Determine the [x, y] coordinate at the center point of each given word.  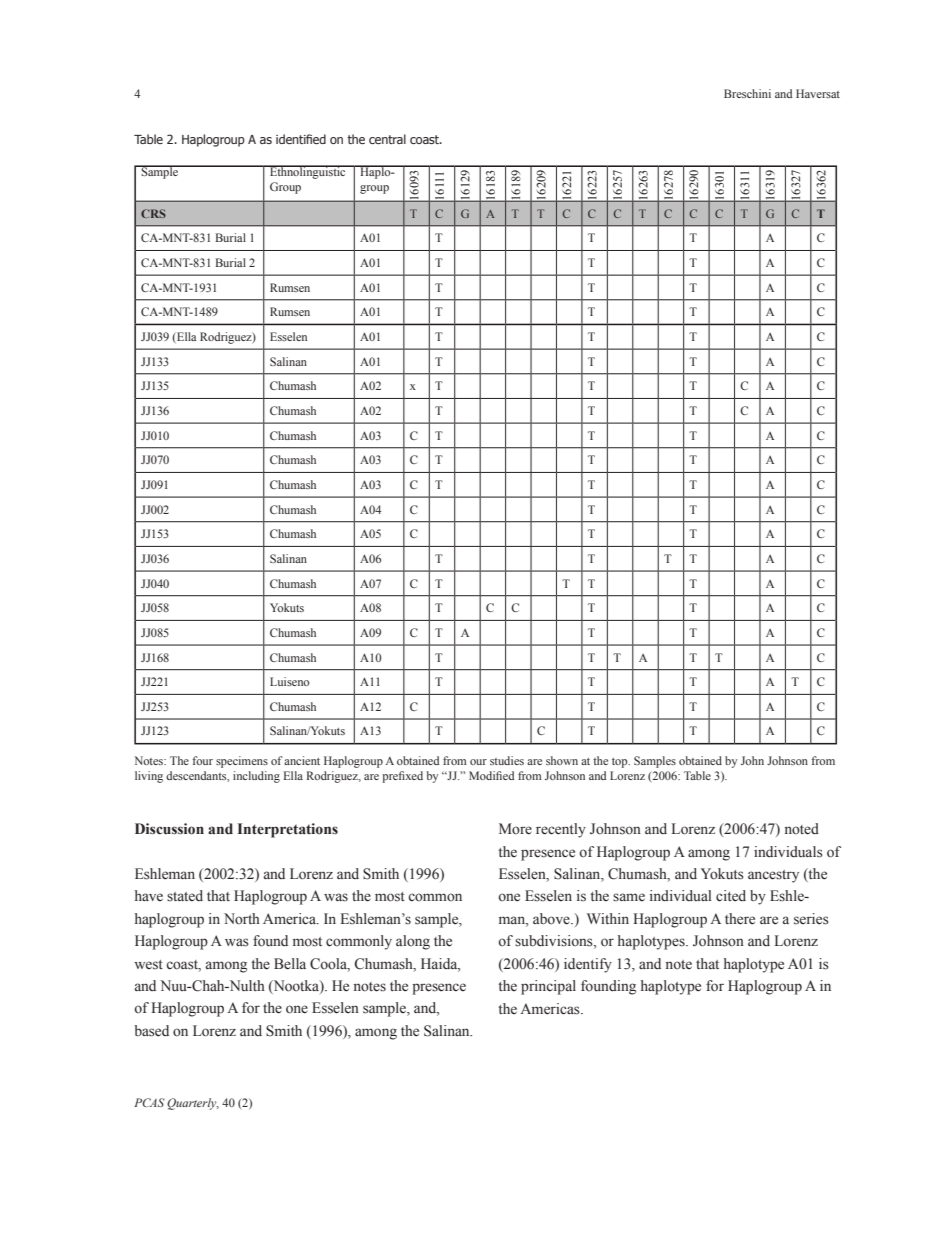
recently [561, 830]
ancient [302, 760]
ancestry [773, 876]
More [515, 829]
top [621, 763]
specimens [242, 762]
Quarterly [193, 1104]
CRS [153, 213]
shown [562, 760]
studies [507, 760]
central [387, 139]
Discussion [169, 829]
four [202, 760]
